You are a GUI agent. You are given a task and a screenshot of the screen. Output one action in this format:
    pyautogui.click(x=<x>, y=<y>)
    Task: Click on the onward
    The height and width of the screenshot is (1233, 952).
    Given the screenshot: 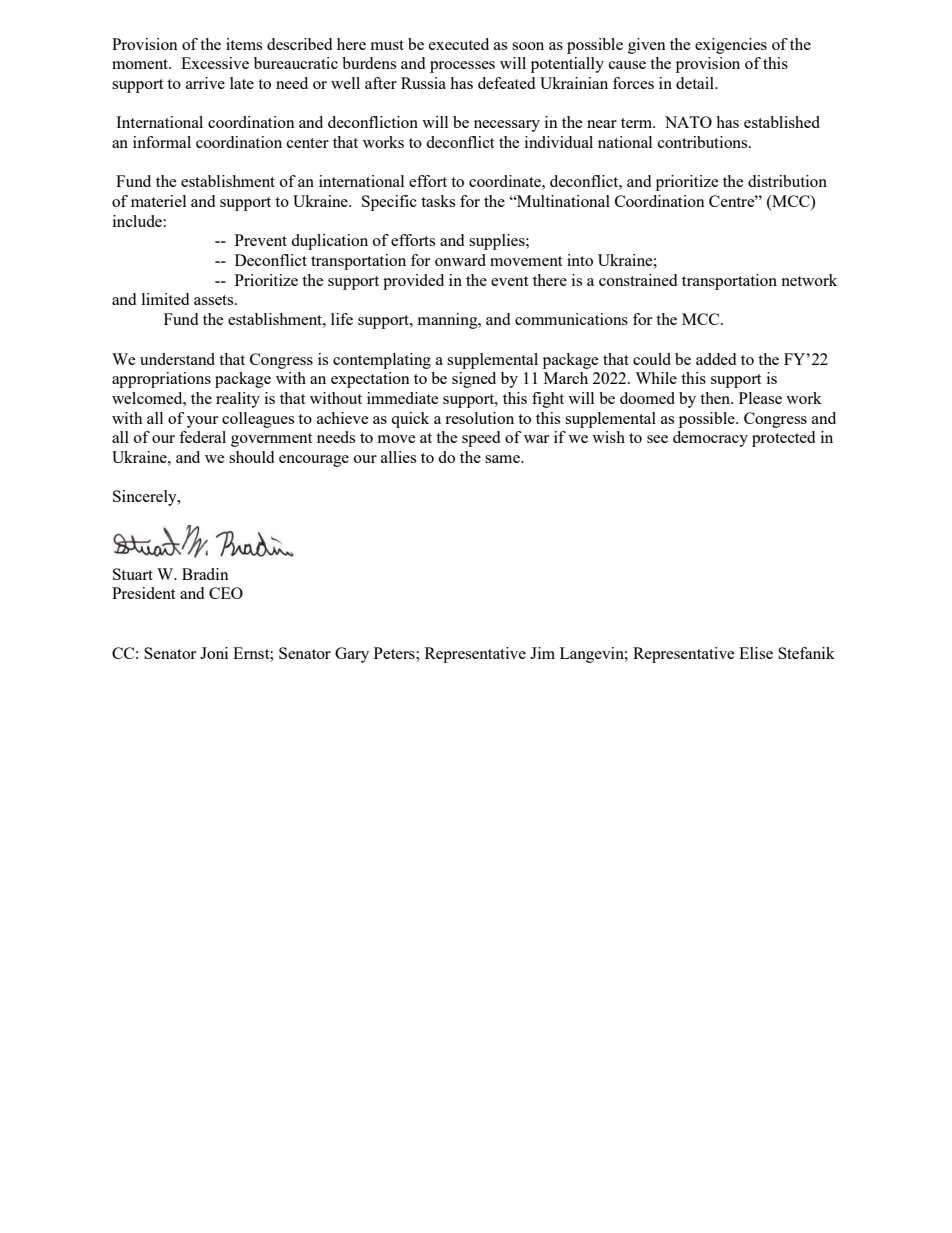 What is the action you would take?
    pyautogui.click(x=460, y=260)
